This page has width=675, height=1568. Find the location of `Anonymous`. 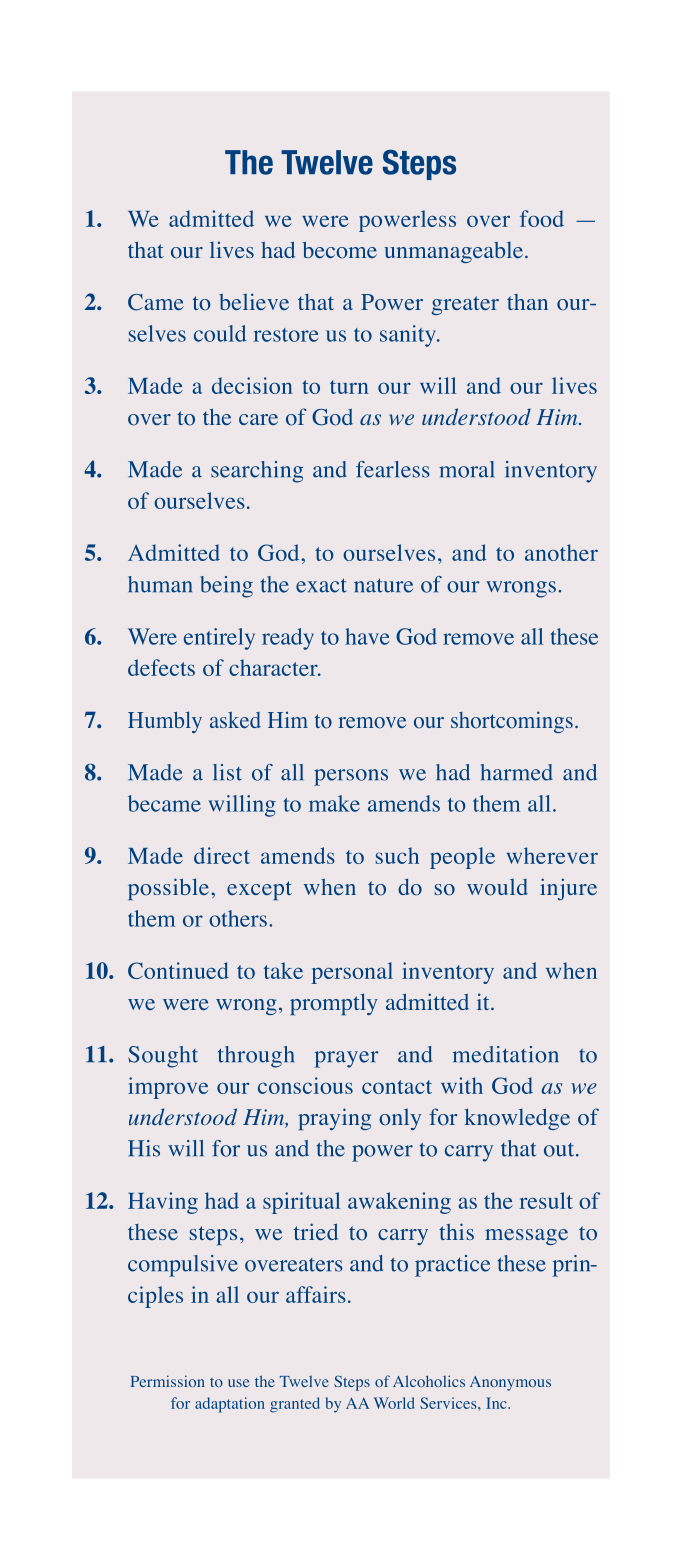

Anonymous is located at coordinates (510, 1383).
